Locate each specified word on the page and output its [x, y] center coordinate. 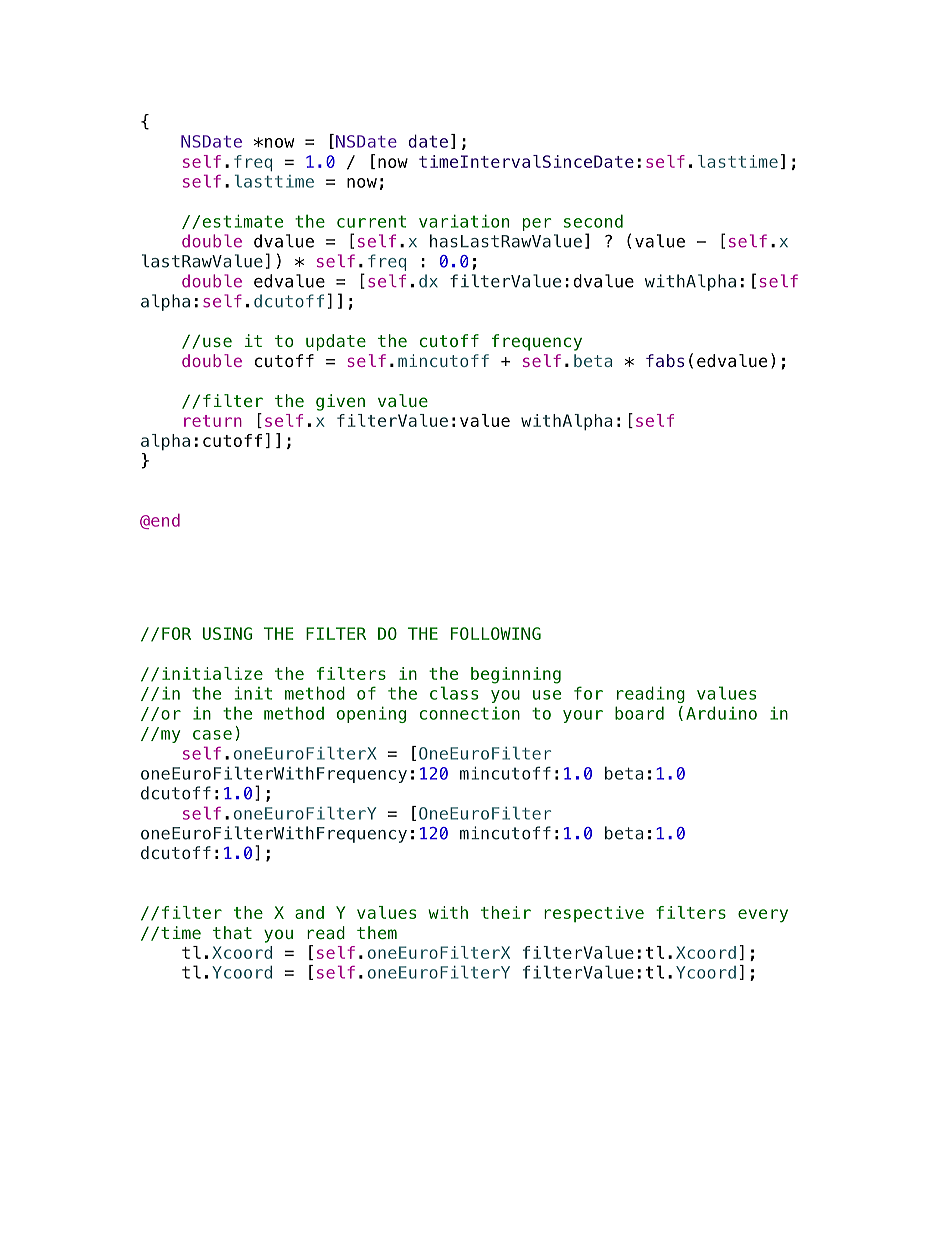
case [212, 735]
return [213, 421]
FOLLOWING [496, 633]
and [309, 912]
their [506, 912]
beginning [516, 675]
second [593, 221]
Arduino [721, 713]
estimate [243, 221]
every [763, 916]
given [340, 402]
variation [464, 221]
